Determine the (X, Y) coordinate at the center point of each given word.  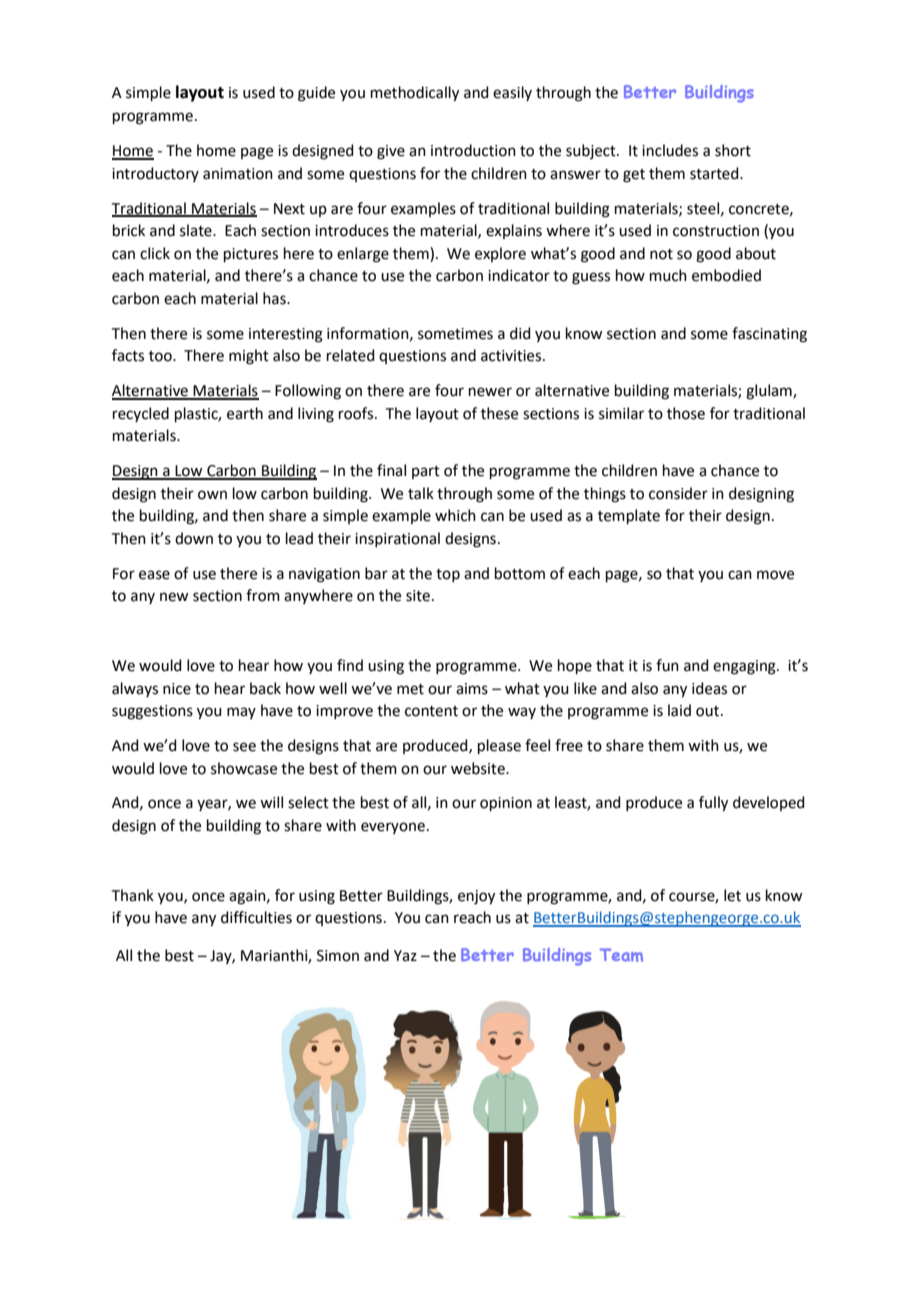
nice (177, 689)
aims (472, 689)
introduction (473, 150)
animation (238, 174)
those (686, 413)
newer (490, 392)
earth (245, 413)
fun (667, 665)
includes (670, 150)
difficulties (256, 917)
